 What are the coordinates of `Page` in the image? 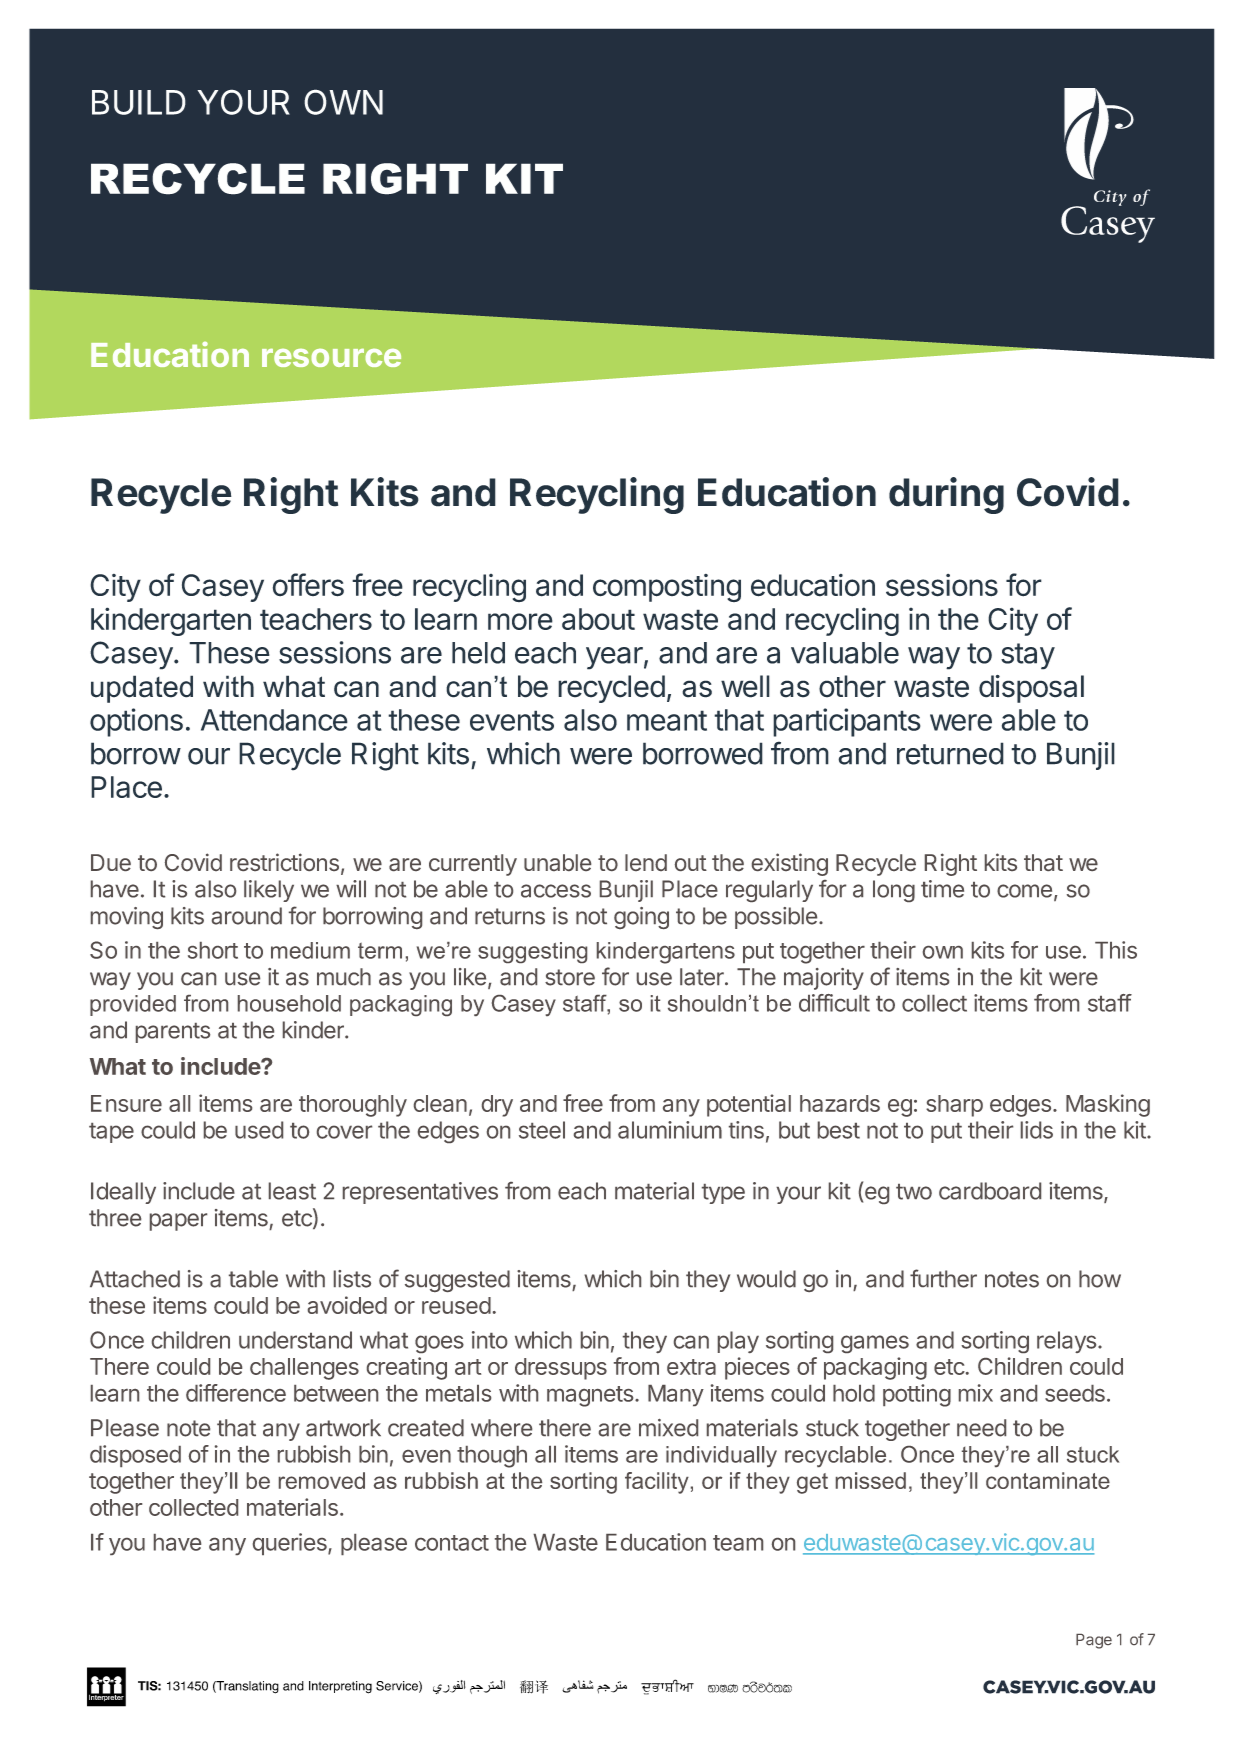 It's located at (1094, 1641).
